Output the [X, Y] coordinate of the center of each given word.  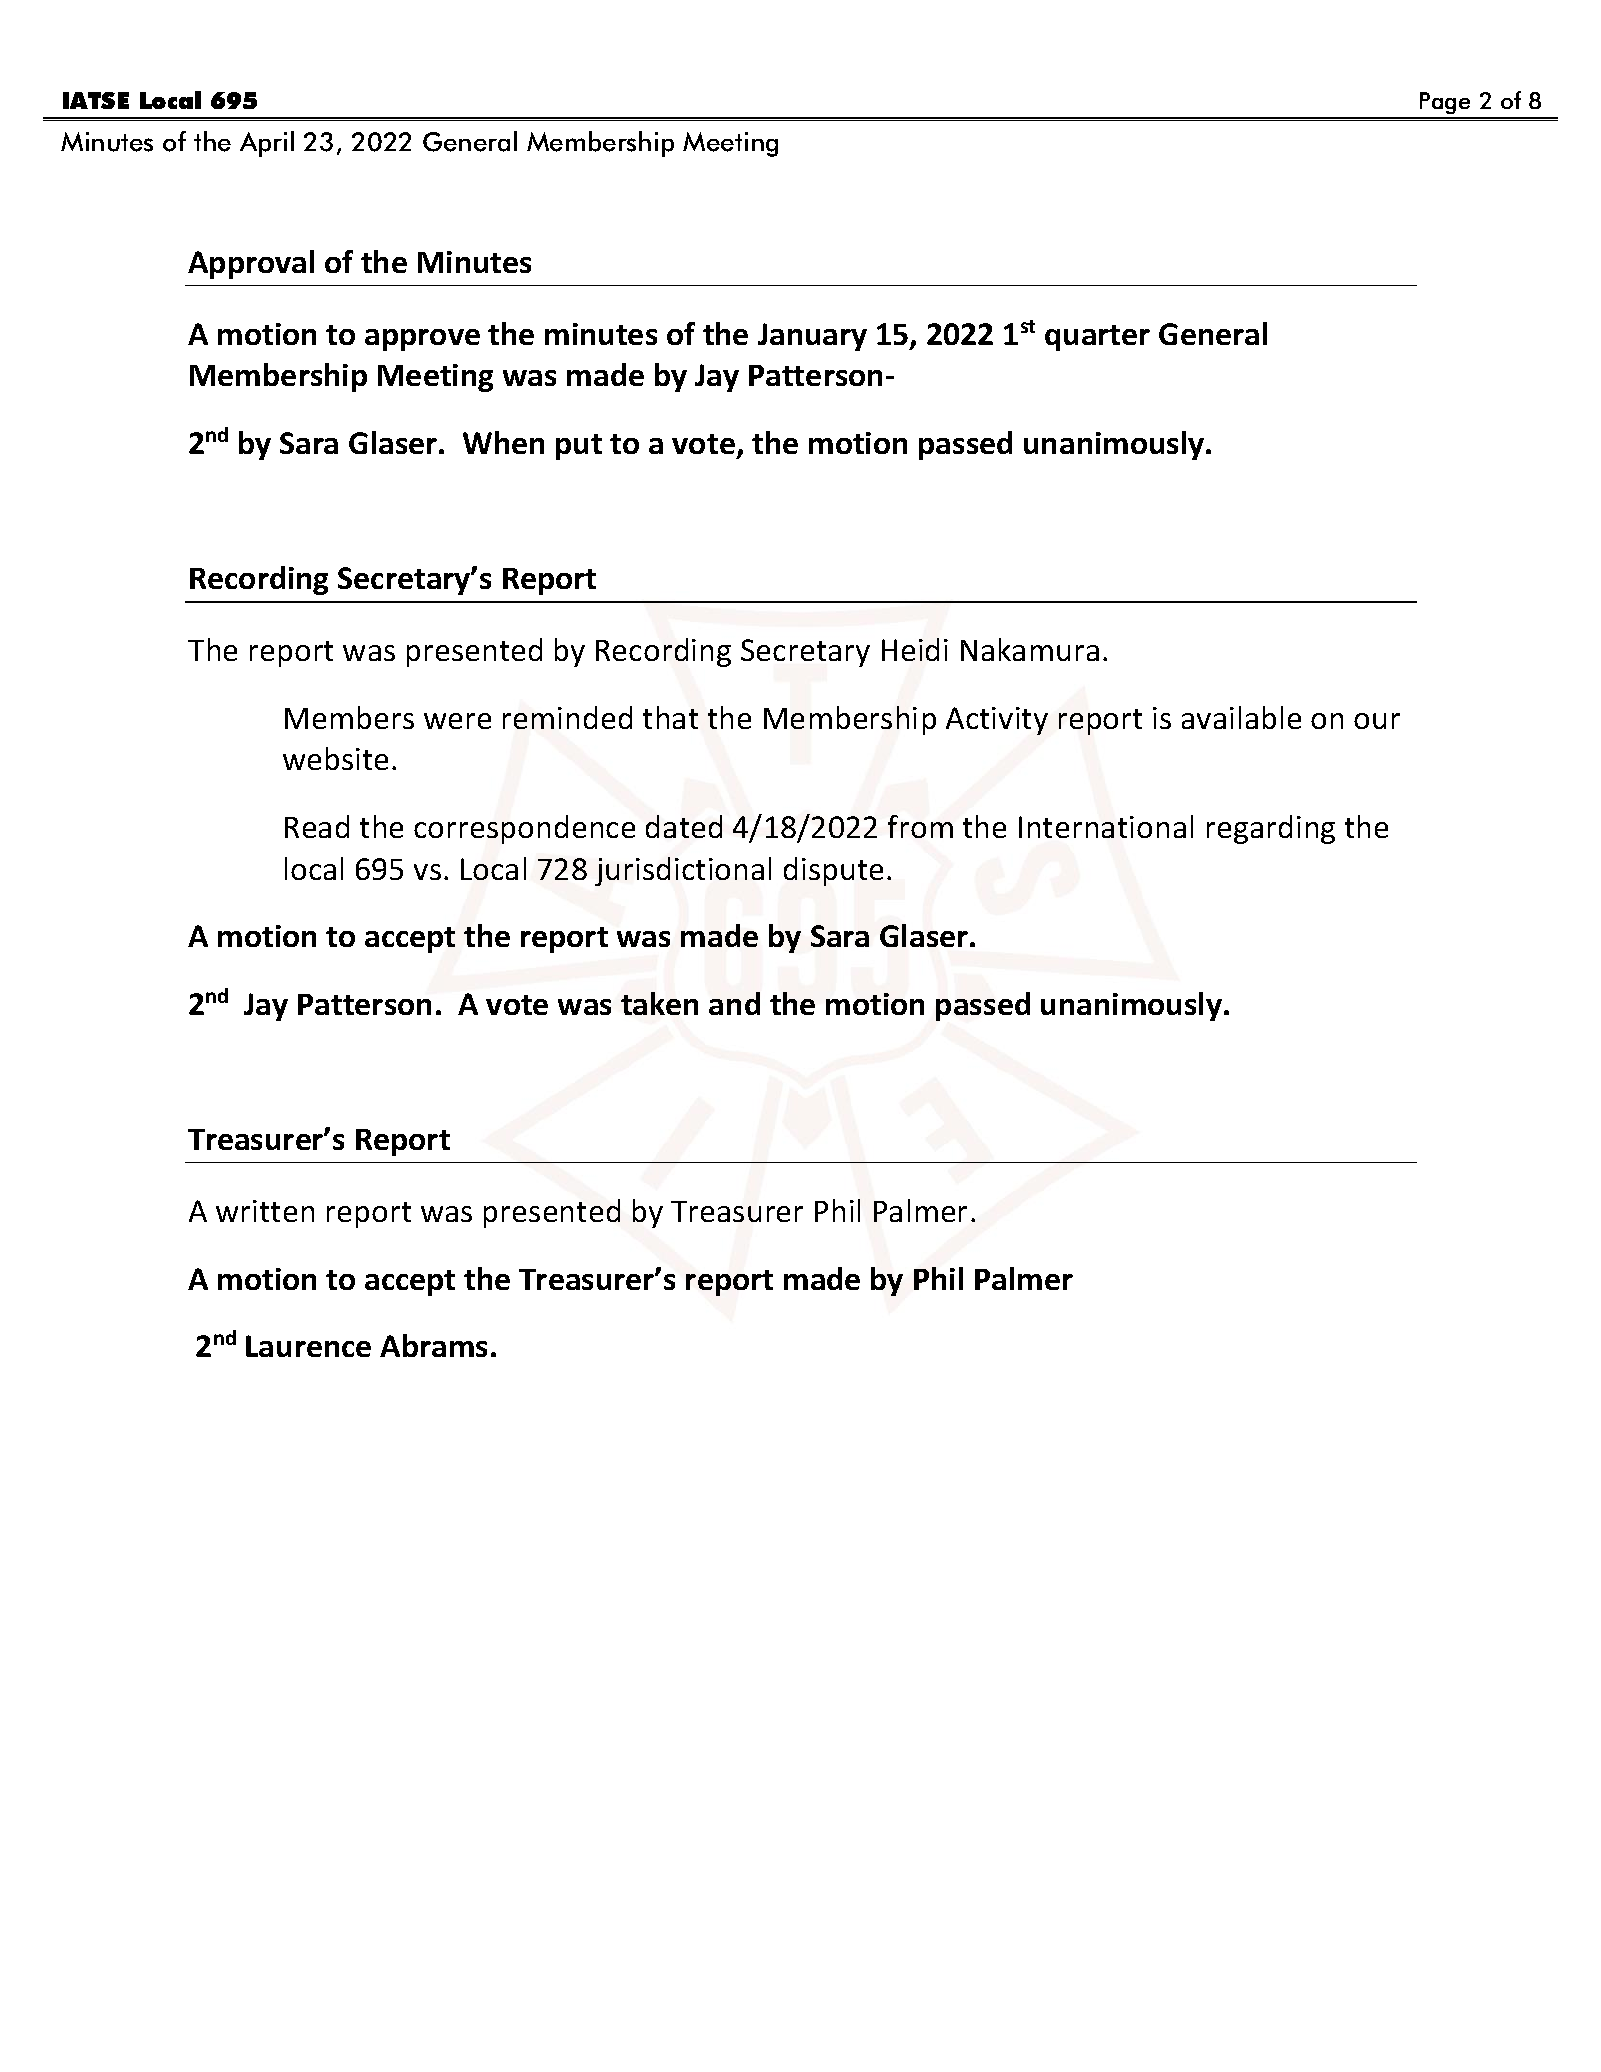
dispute [833, 871]
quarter [1097, 338]
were [457, 721]
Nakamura [1030, 649]
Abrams [433, 1345]
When [503, 442]
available [1241, 717]
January [812, 337]
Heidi [915, 649]
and [734, 1003]
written [265, 1211]
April [267, 144]
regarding [1271, 829]
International [1106, 826]
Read [317, 826]
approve [422, 340]
